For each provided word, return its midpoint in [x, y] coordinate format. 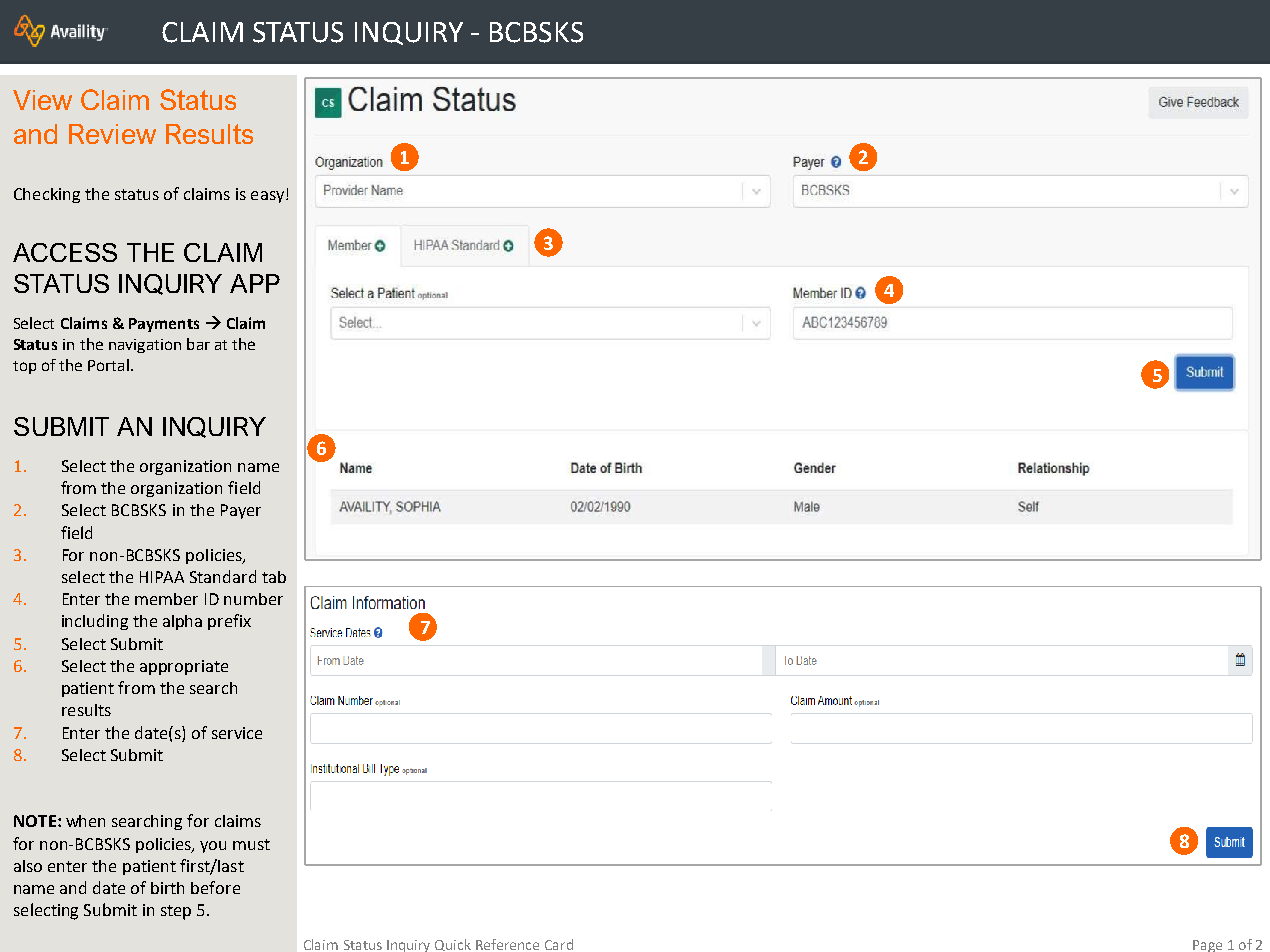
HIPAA [162, 577]
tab [274, 577]
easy [267, 197]
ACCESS [65, 252]
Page [1207, 946]
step [176, 912]
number [253, 599]
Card [559, 944]
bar [198, 344]
